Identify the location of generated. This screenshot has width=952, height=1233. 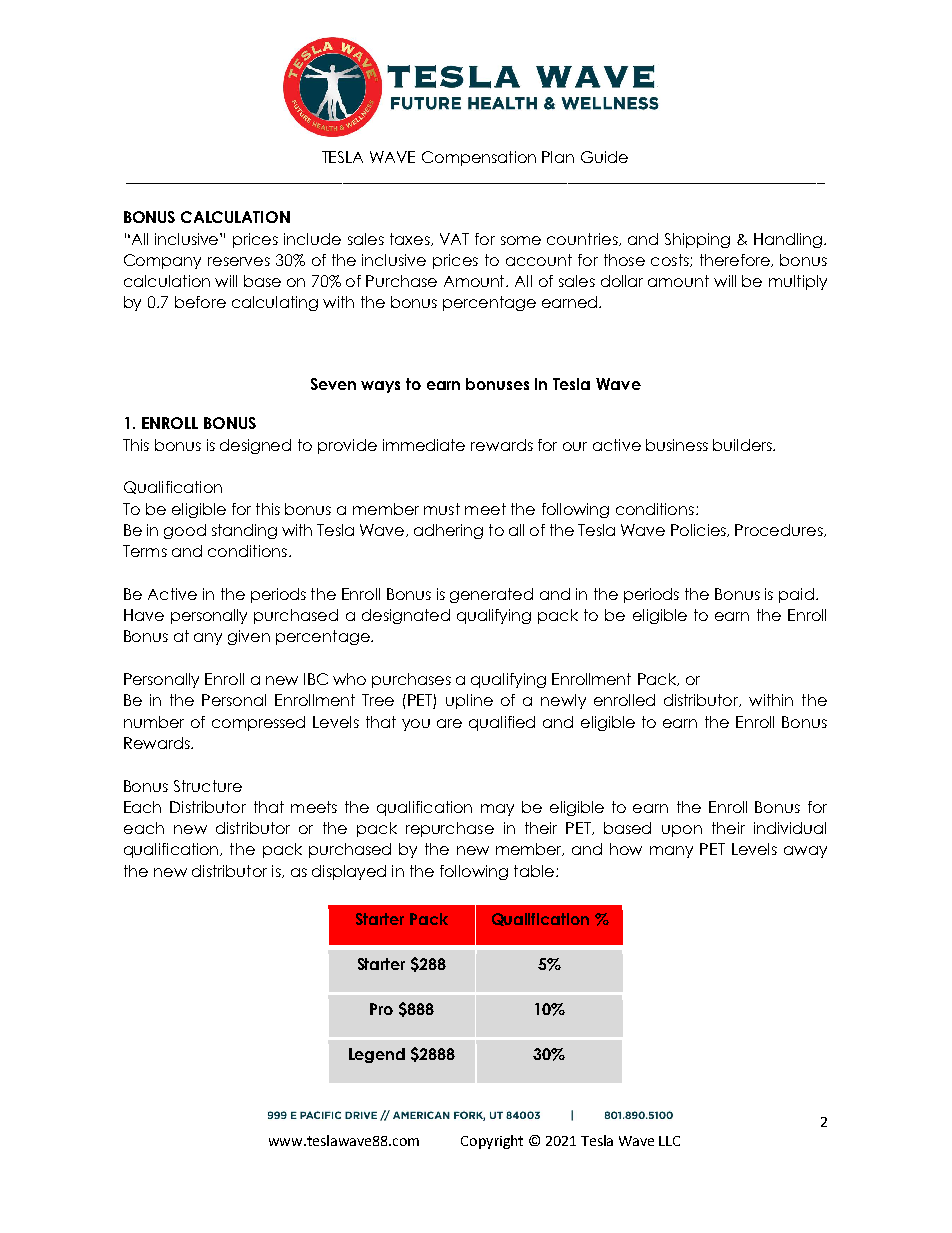
(491, 595).
